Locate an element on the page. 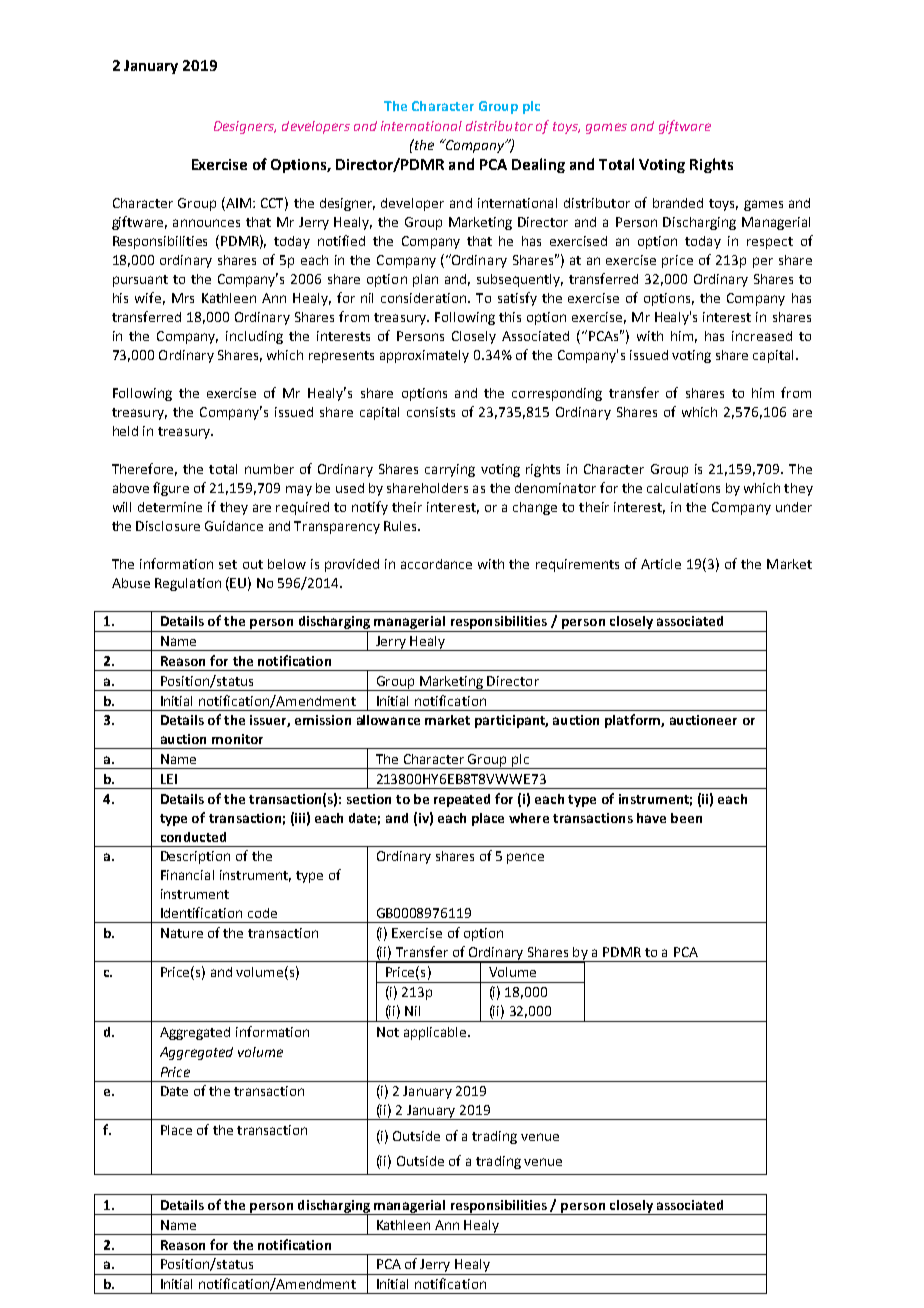  monitor is located at coordinates (237, 739).
